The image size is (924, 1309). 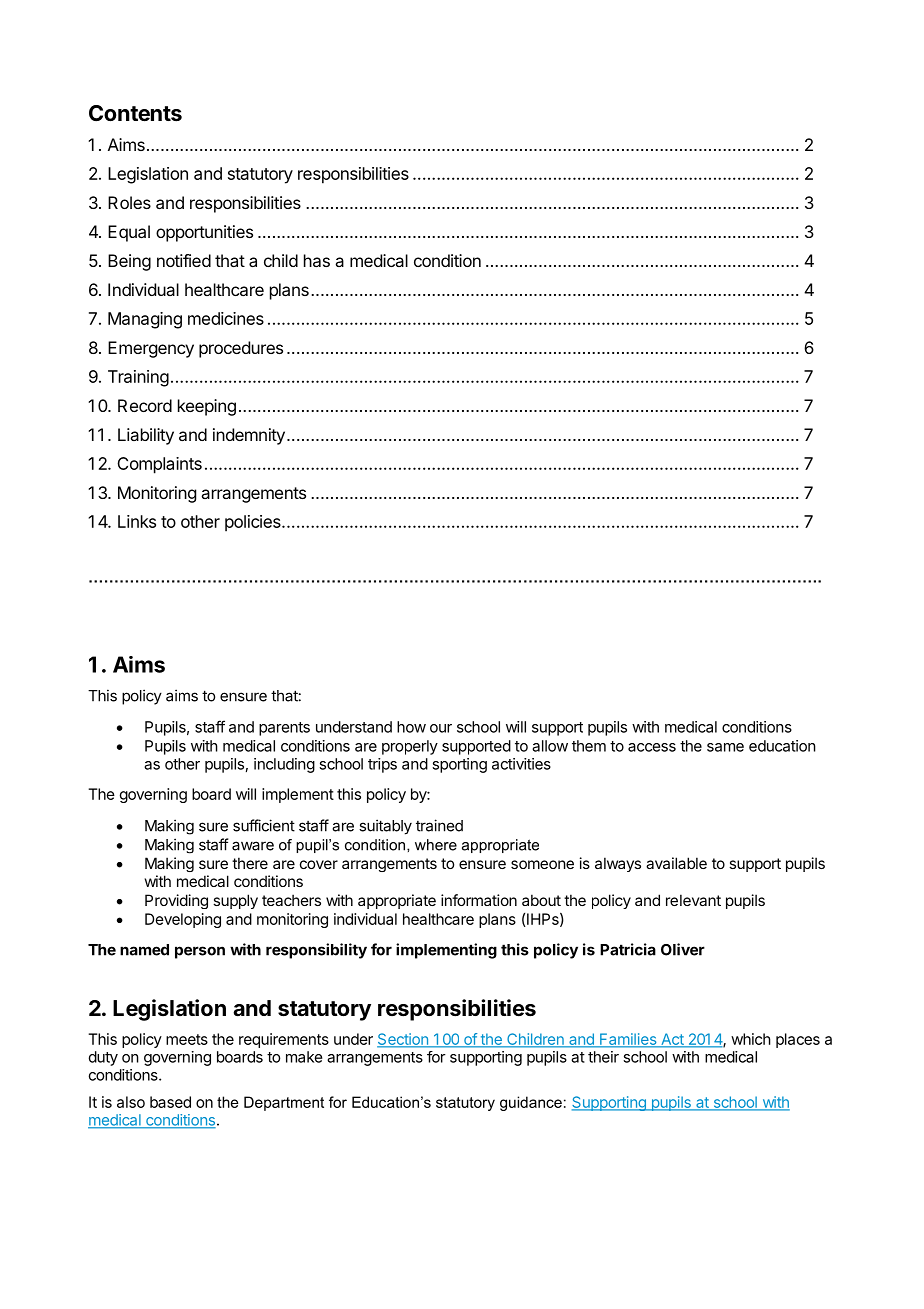 What do you see at coordinates (403, 1040) in the page?
I see `Section` at bounding box center [403, 1040].
